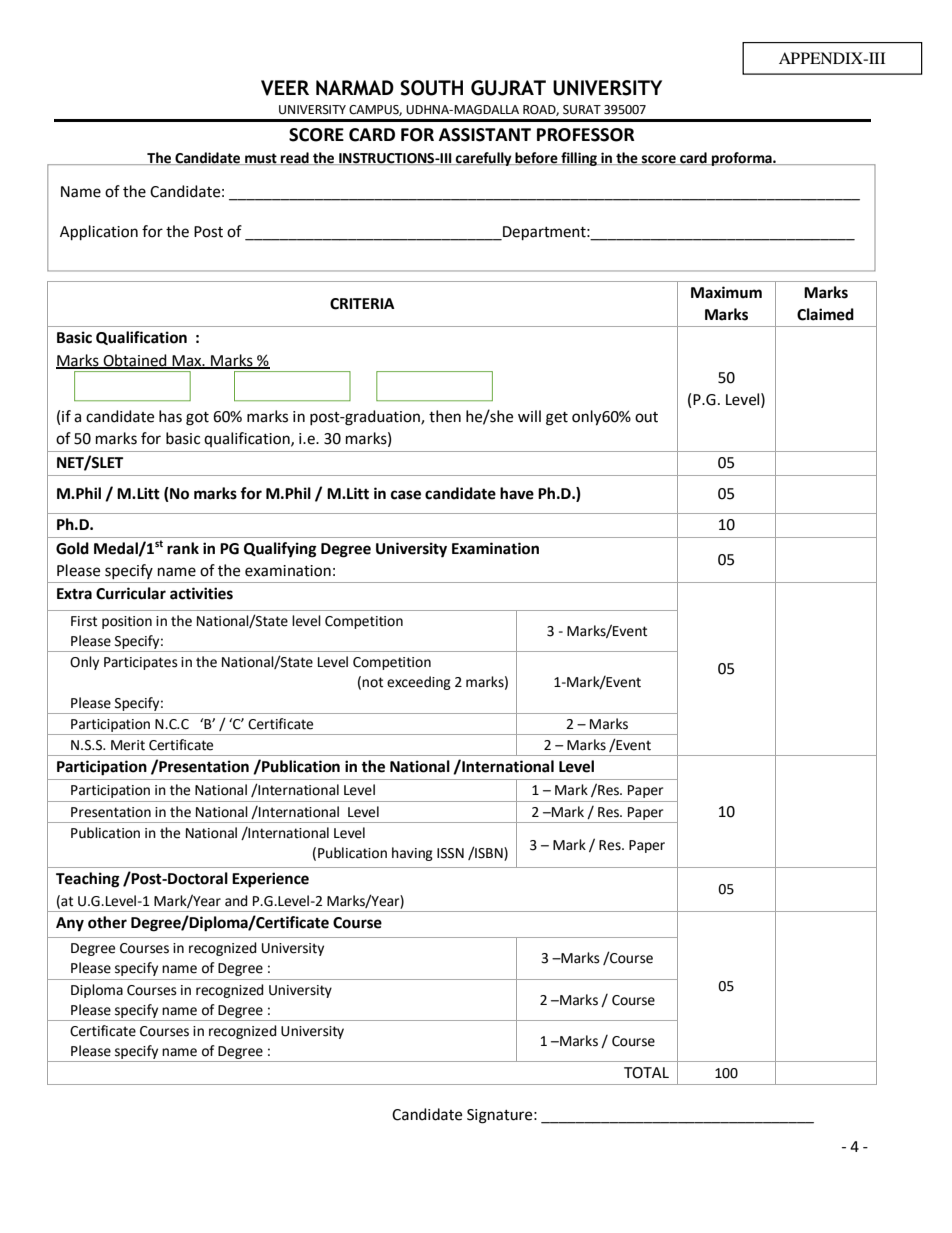 This screenshot has width=952, height=1233. I want to click on then, so click(445, 416).
